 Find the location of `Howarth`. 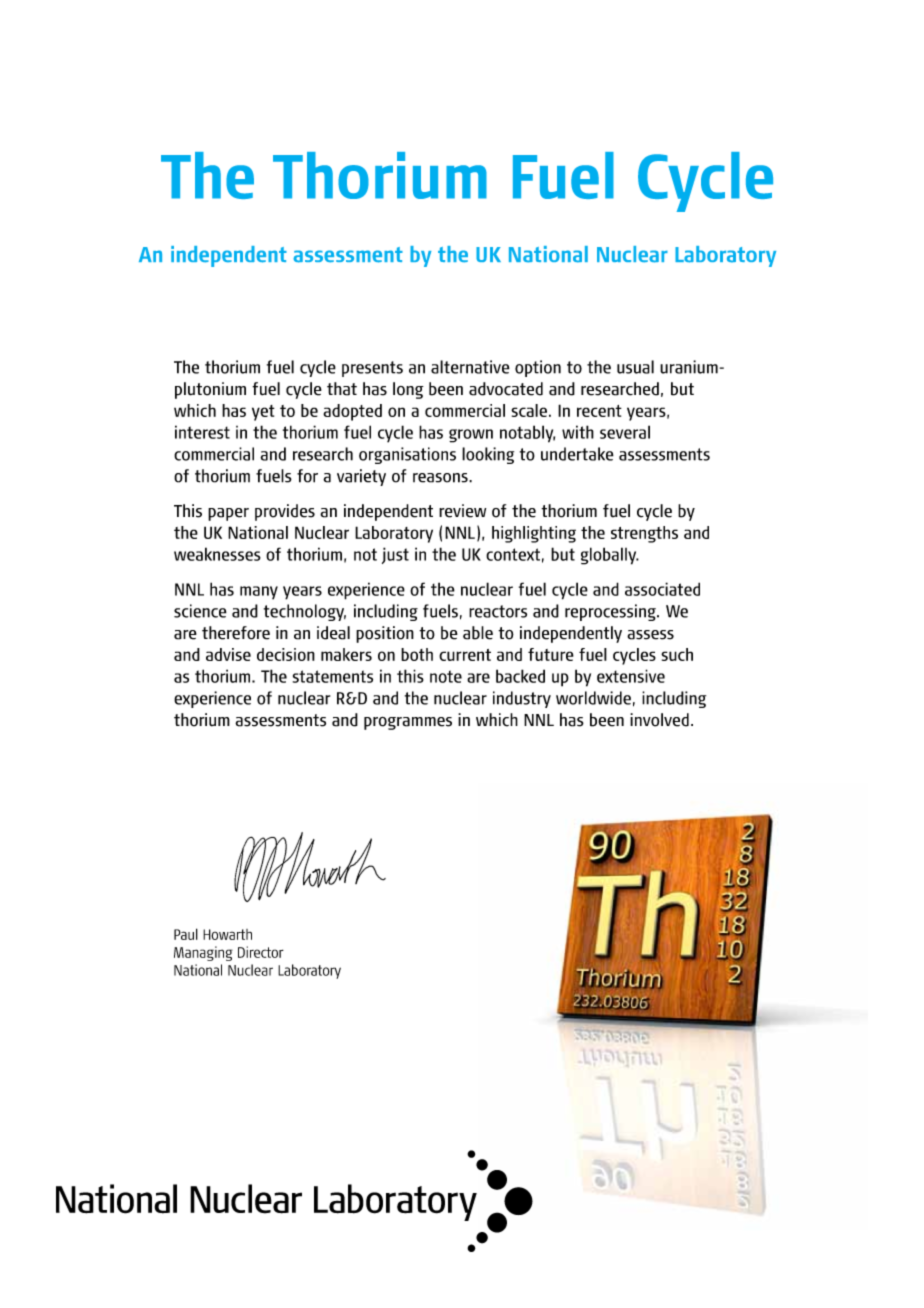

Howarth is located at coordinates (227, 934).
